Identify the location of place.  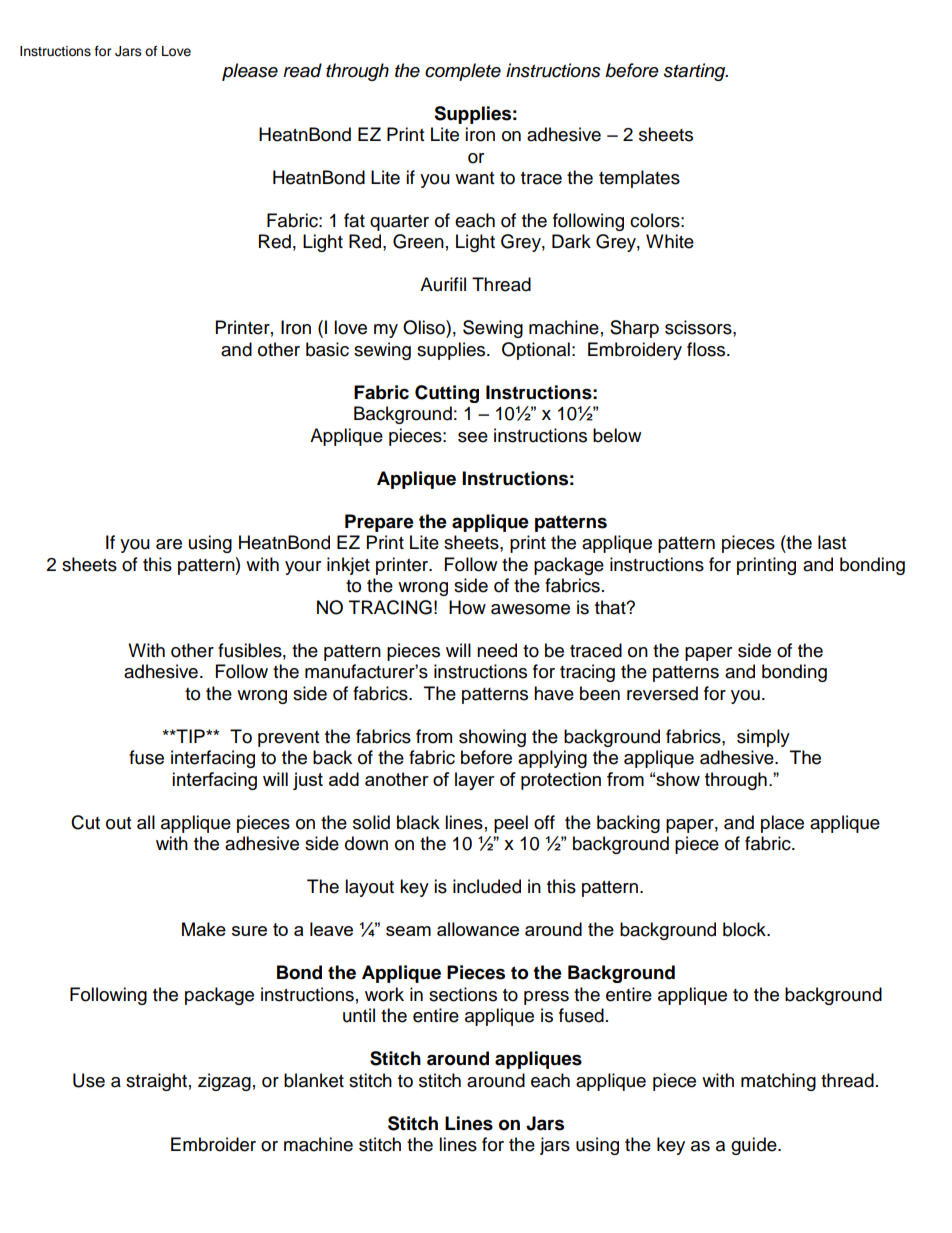
(782, 824).
